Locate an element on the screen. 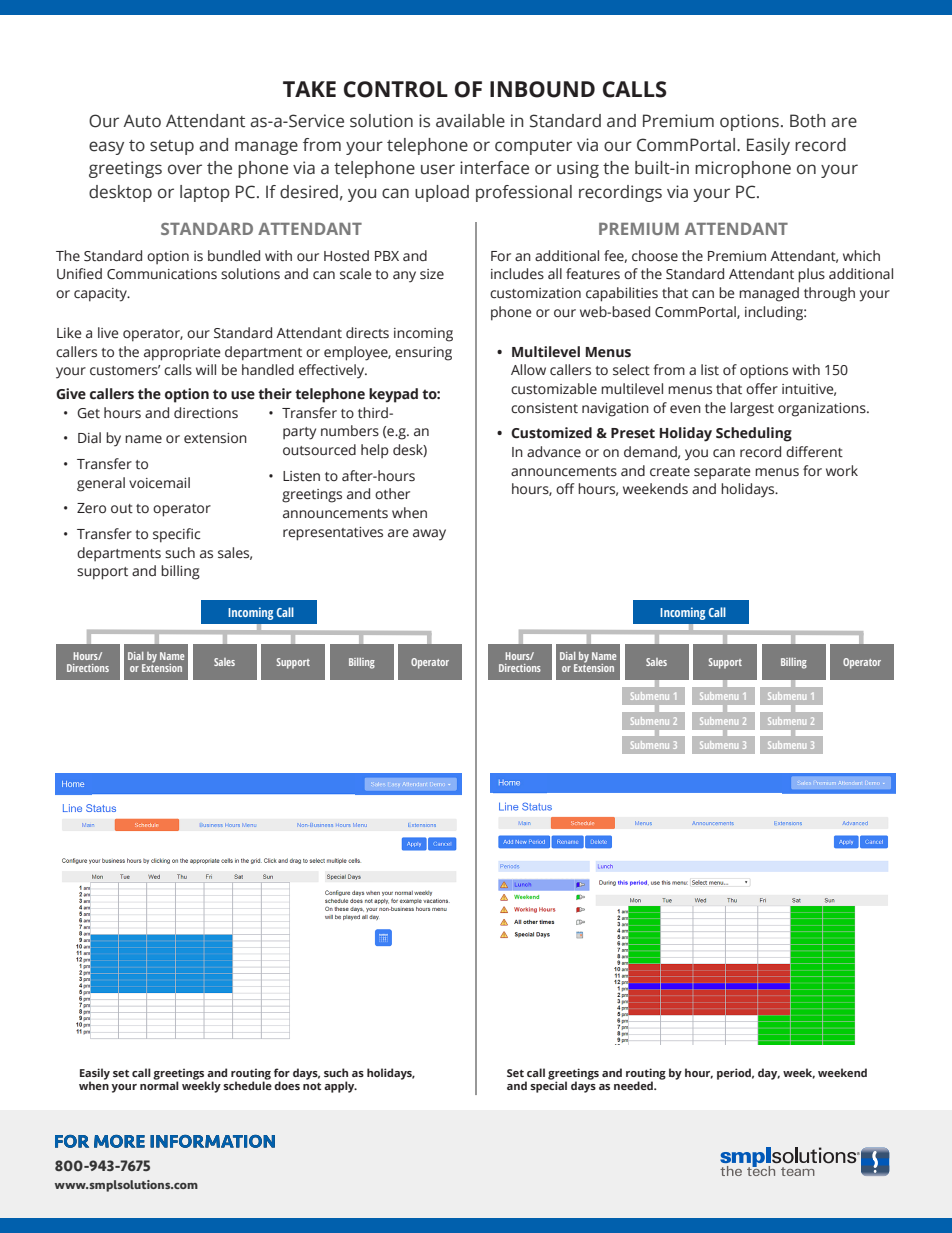 The image size is (952, 1233). special is located at coordinates (548, 1086).
